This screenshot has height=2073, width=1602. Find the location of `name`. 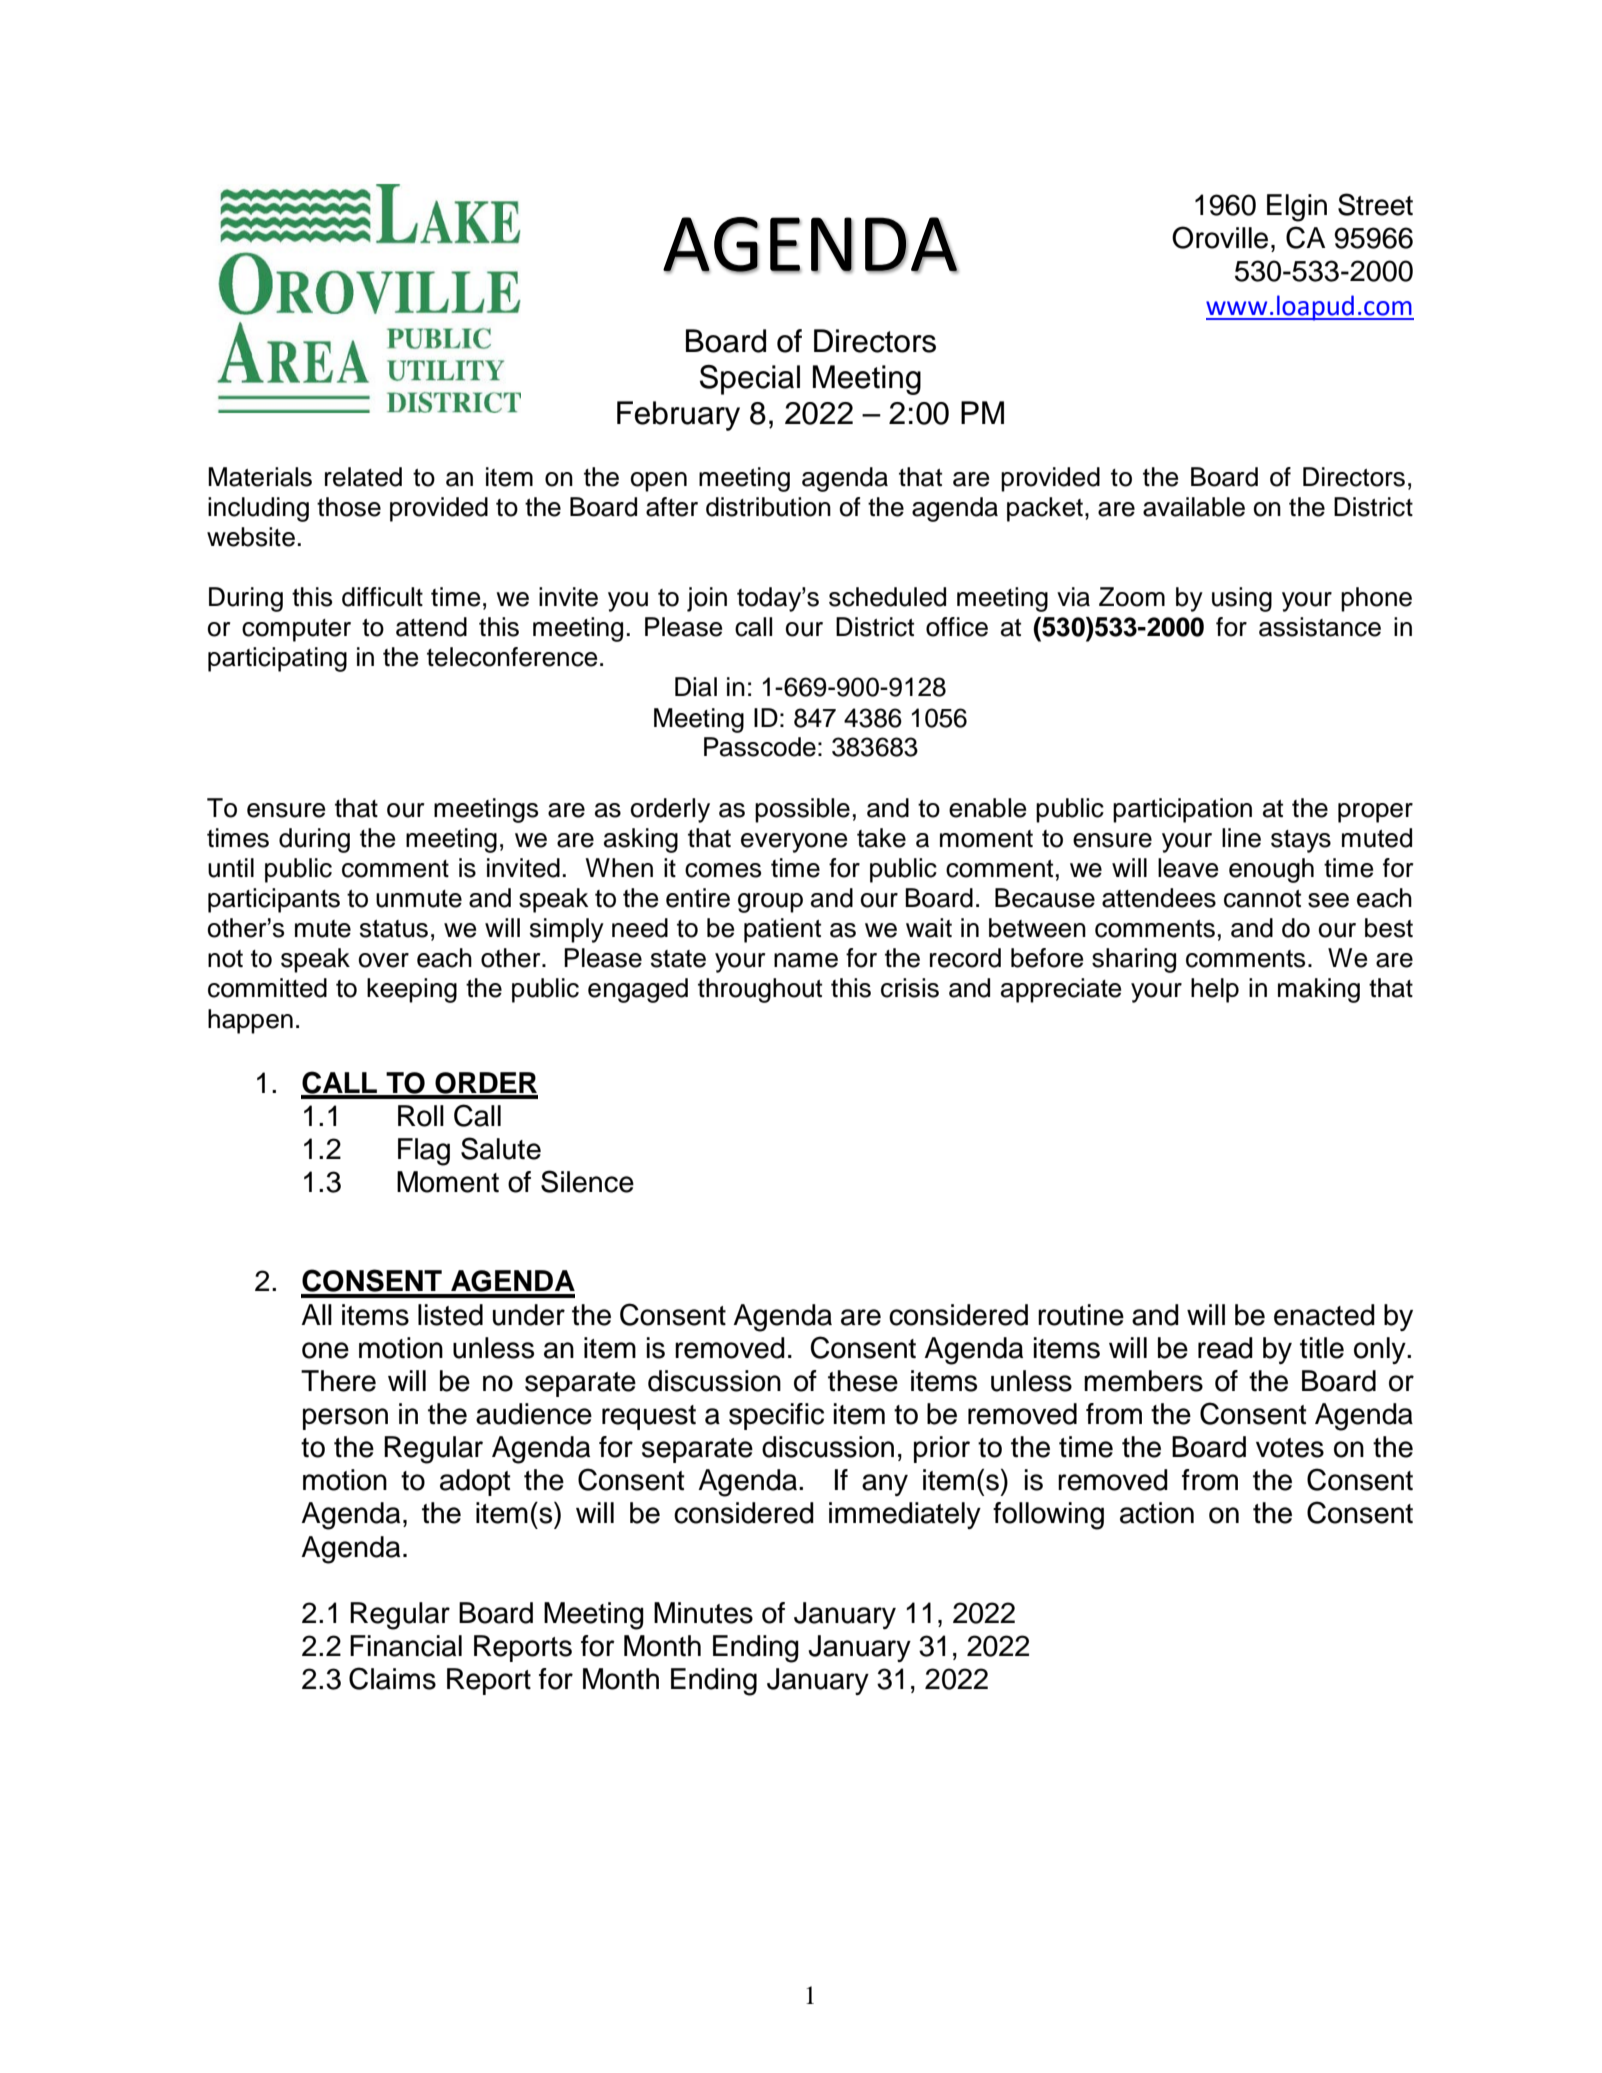

name is located at coordinates (806, 960).
